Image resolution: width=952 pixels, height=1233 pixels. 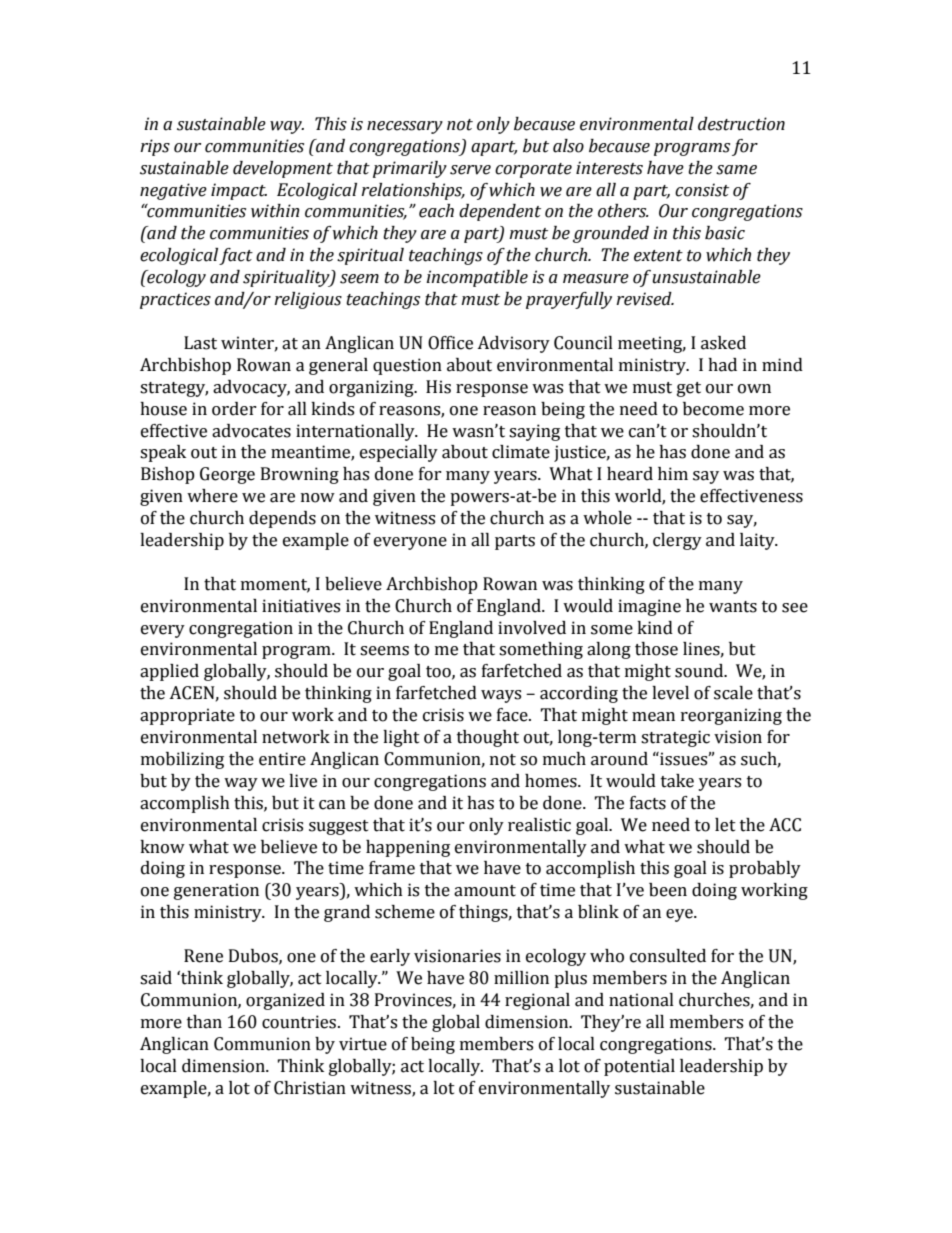 What do you see at coordinates (450, 343) in the image?
I see `Office` at bounding box center [450, 343].
